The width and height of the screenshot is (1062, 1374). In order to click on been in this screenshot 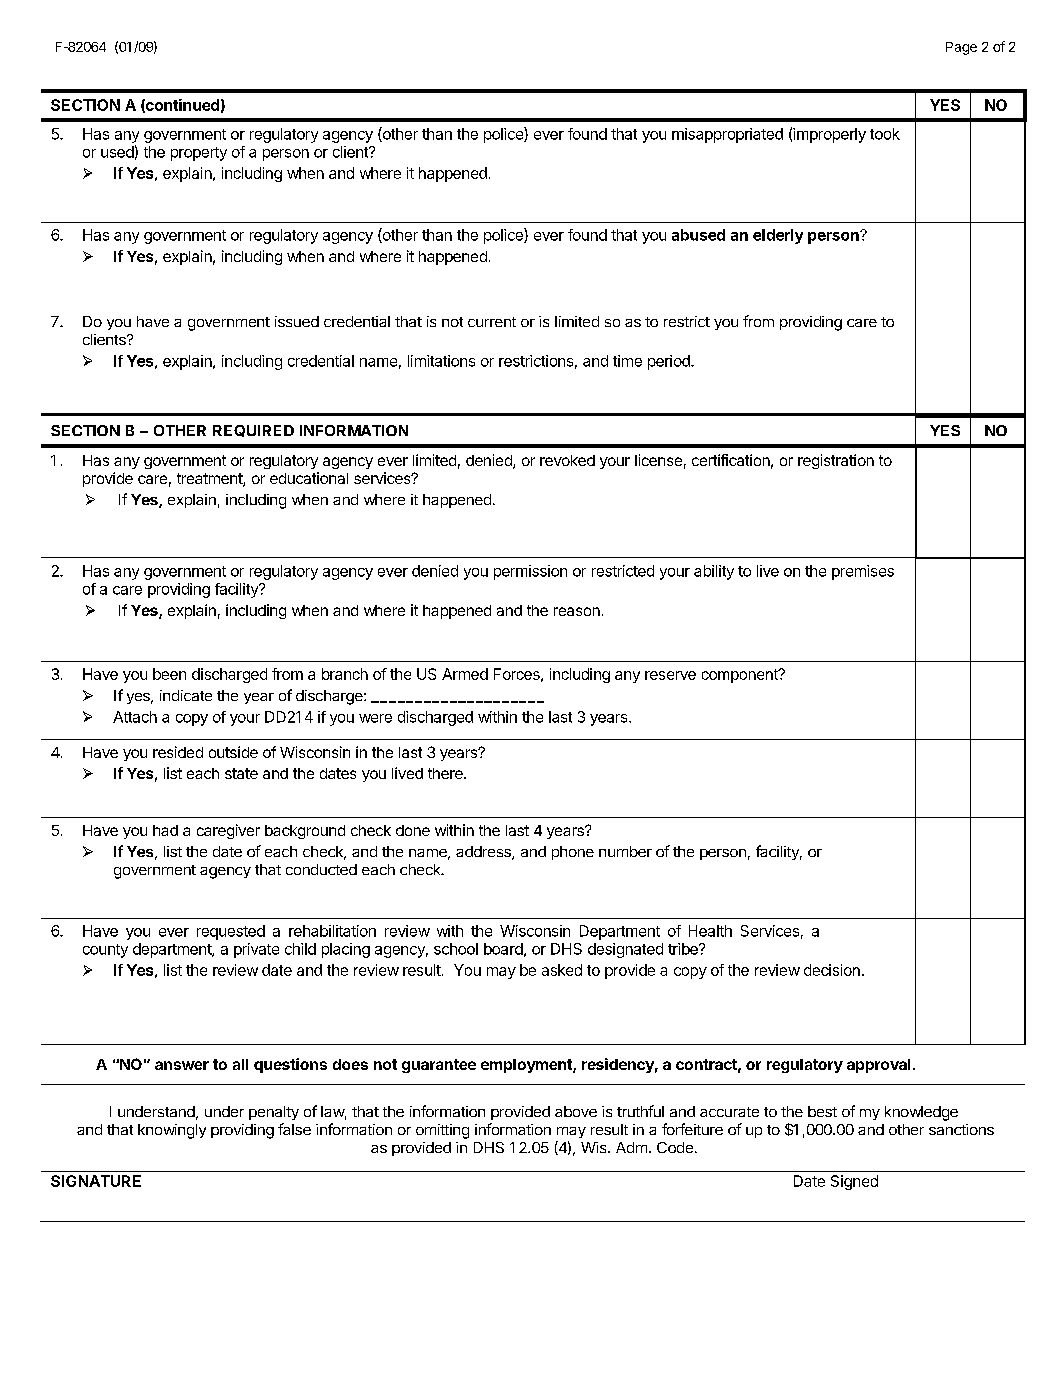, I will do `click(169, 674)`.
